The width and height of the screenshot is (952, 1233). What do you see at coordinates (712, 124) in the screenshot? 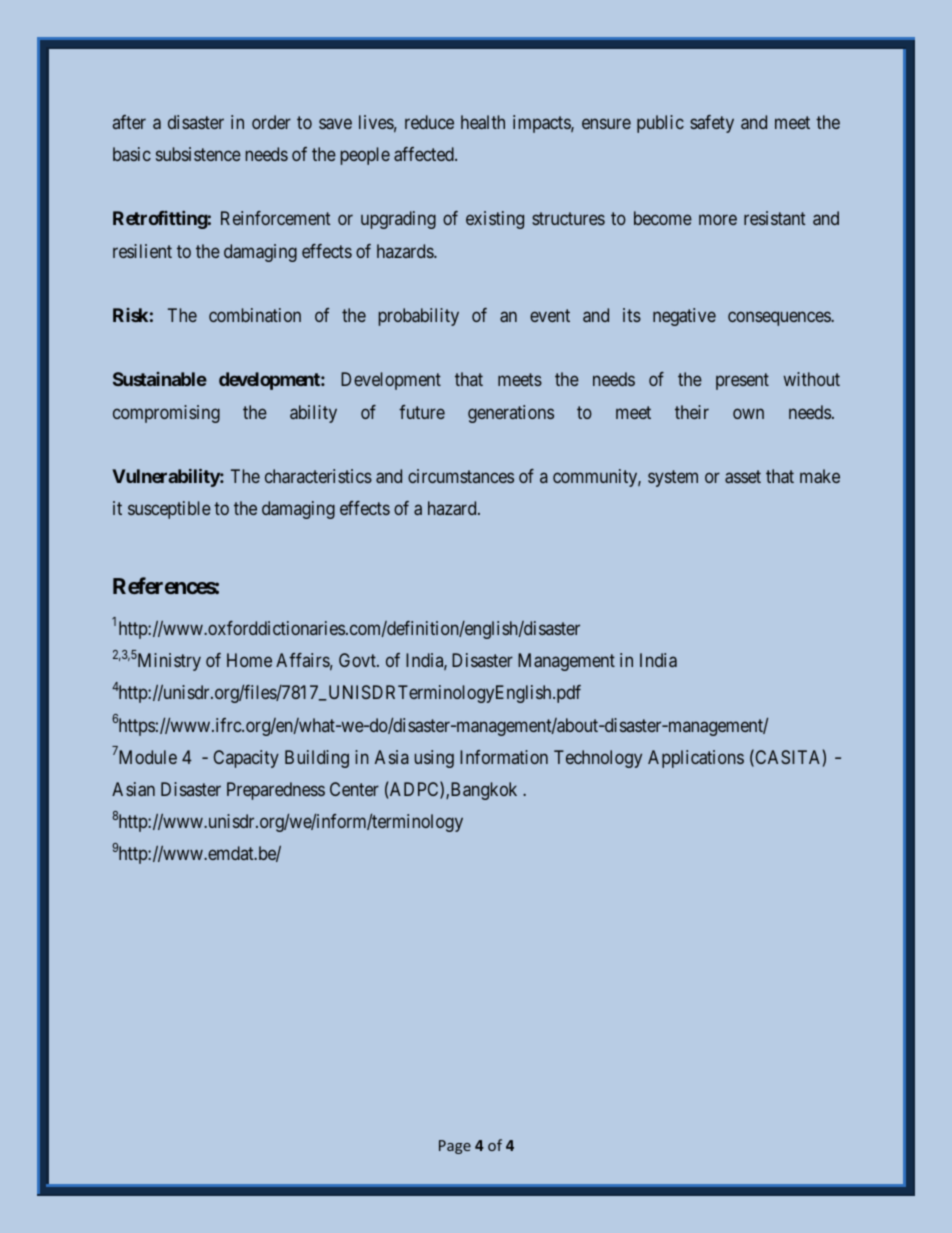
I see `safety` at bounding box center [712, 124].
